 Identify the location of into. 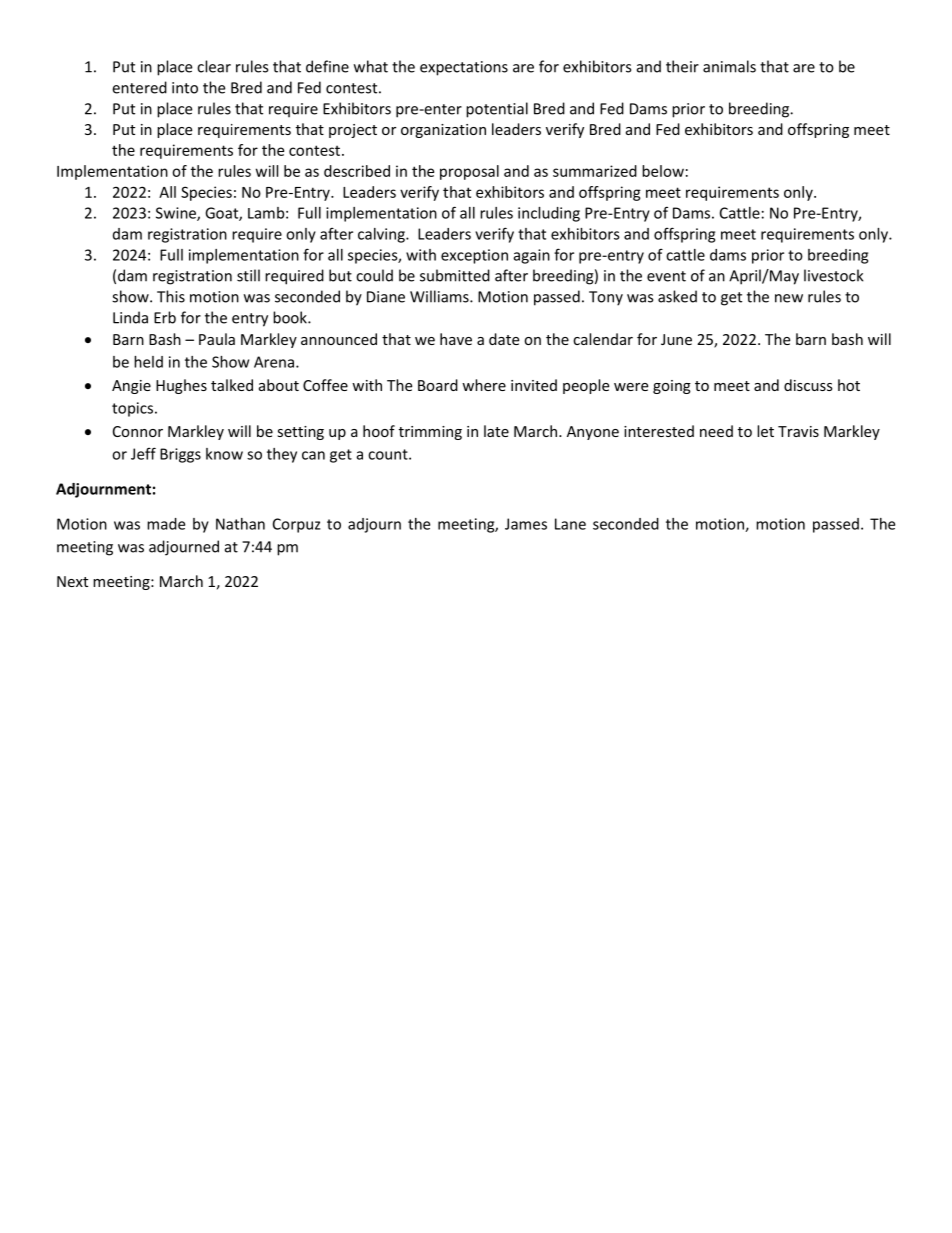
(185, 88).
